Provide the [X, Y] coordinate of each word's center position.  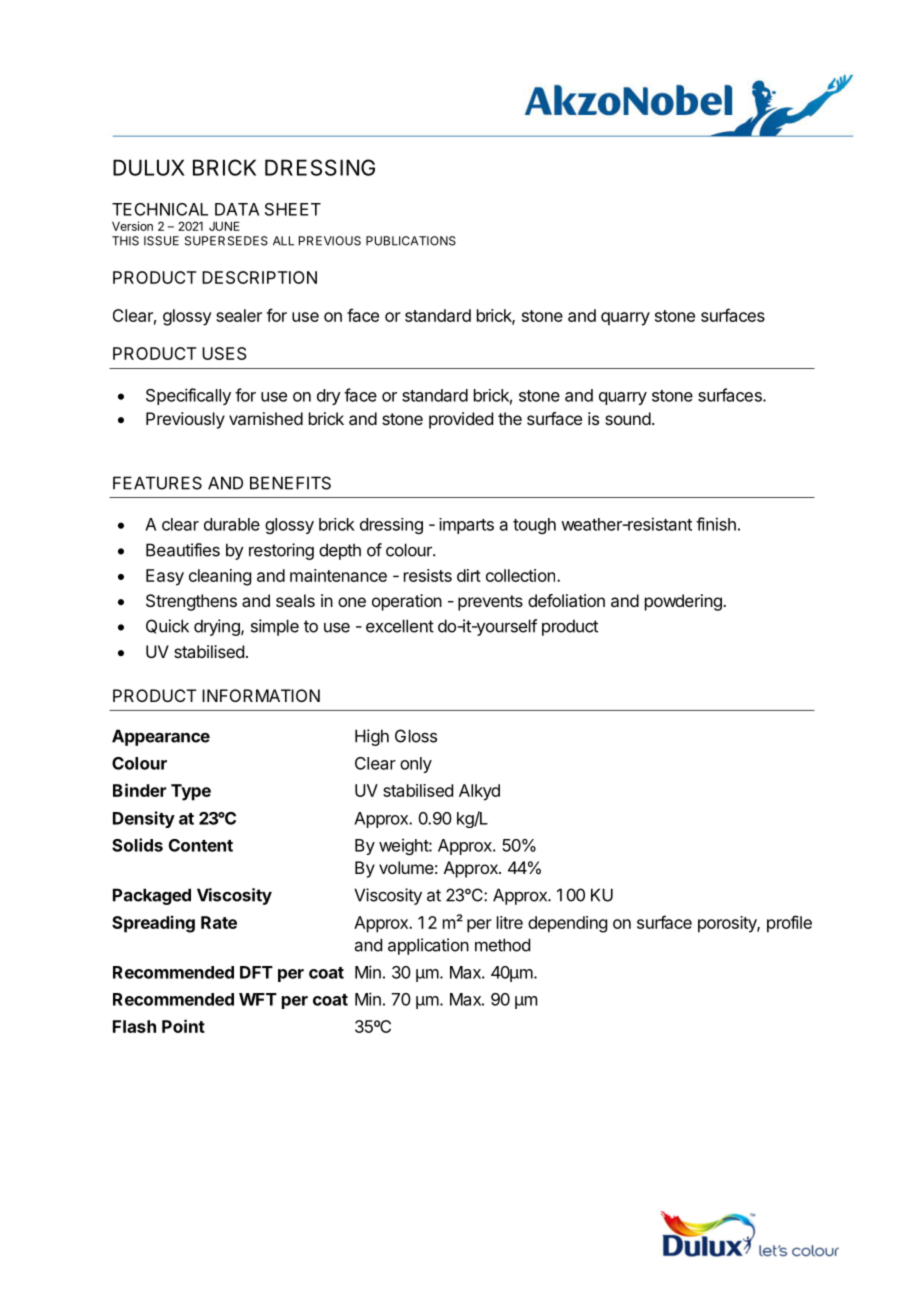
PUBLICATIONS [411, 241]
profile [789, 924]
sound [628, 418]
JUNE [224, 226]
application [428, 946]
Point [183, 1026]
